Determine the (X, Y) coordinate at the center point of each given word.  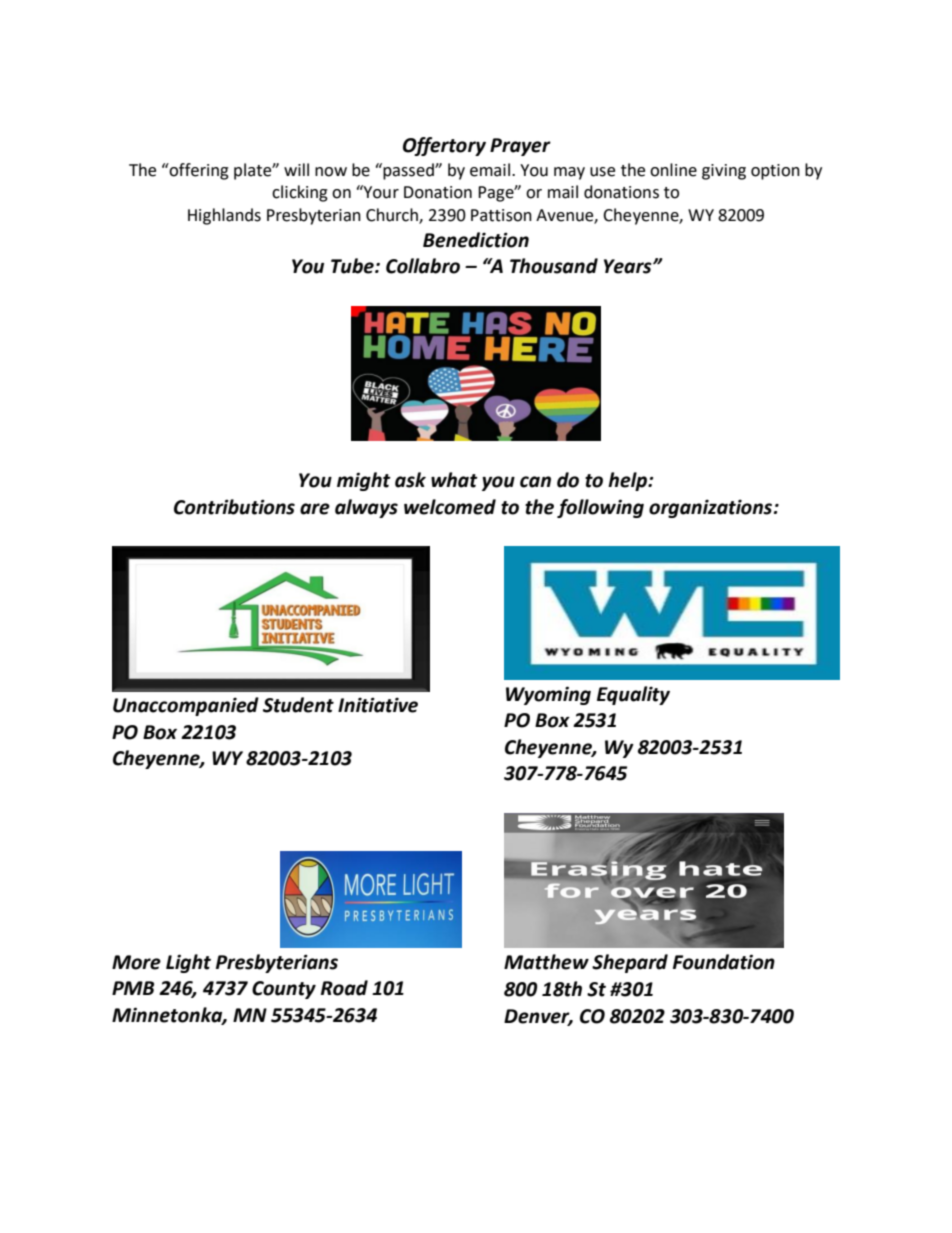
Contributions (234, 507)
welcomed (450, 507)
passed (408, 171)
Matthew (546, 962)
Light (188, 963)
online (673, 170)
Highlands (224, 216)
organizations (712, 508)
